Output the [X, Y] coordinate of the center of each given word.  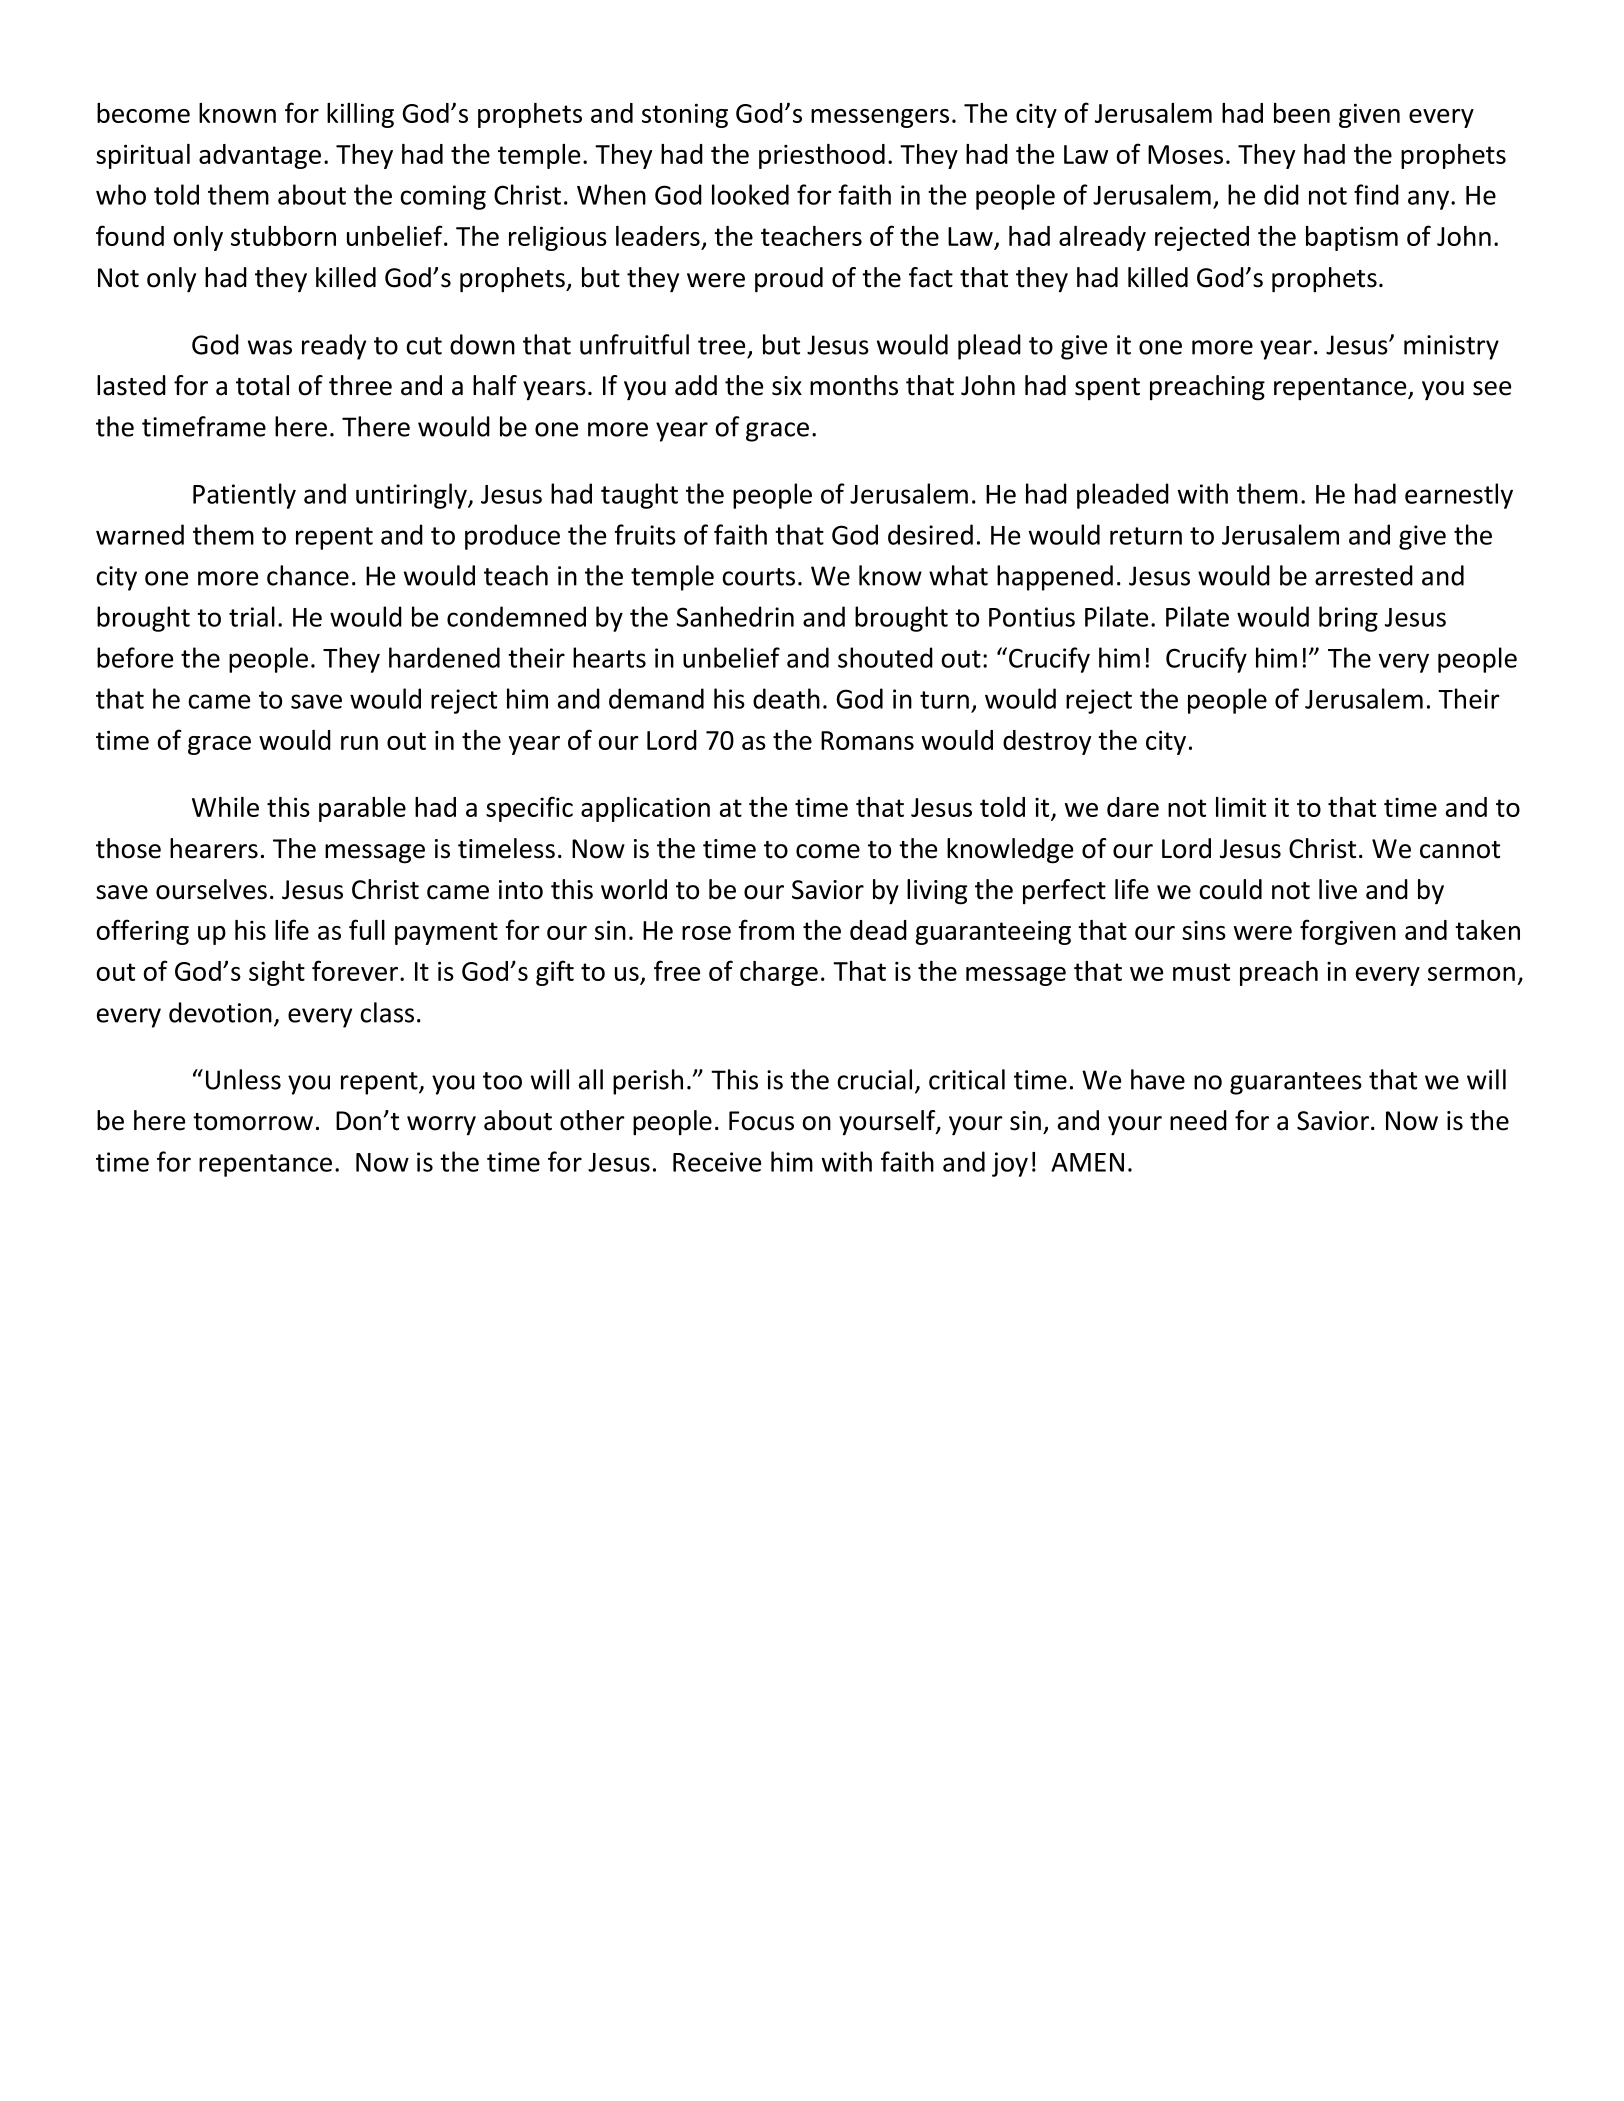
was [270, 347]
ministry [1451, 347]
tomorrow [253, 1122]
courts [758, 577]
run [359, 743]
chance [308, 575]
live [1338, 889]
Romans [867, 740]
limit [1241, 807]
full [367, 929]
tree [721, 346]
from [766, 929]
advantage [260, 156]
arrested [1364, 575]
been [1302, 113]
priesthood [822, 156]
